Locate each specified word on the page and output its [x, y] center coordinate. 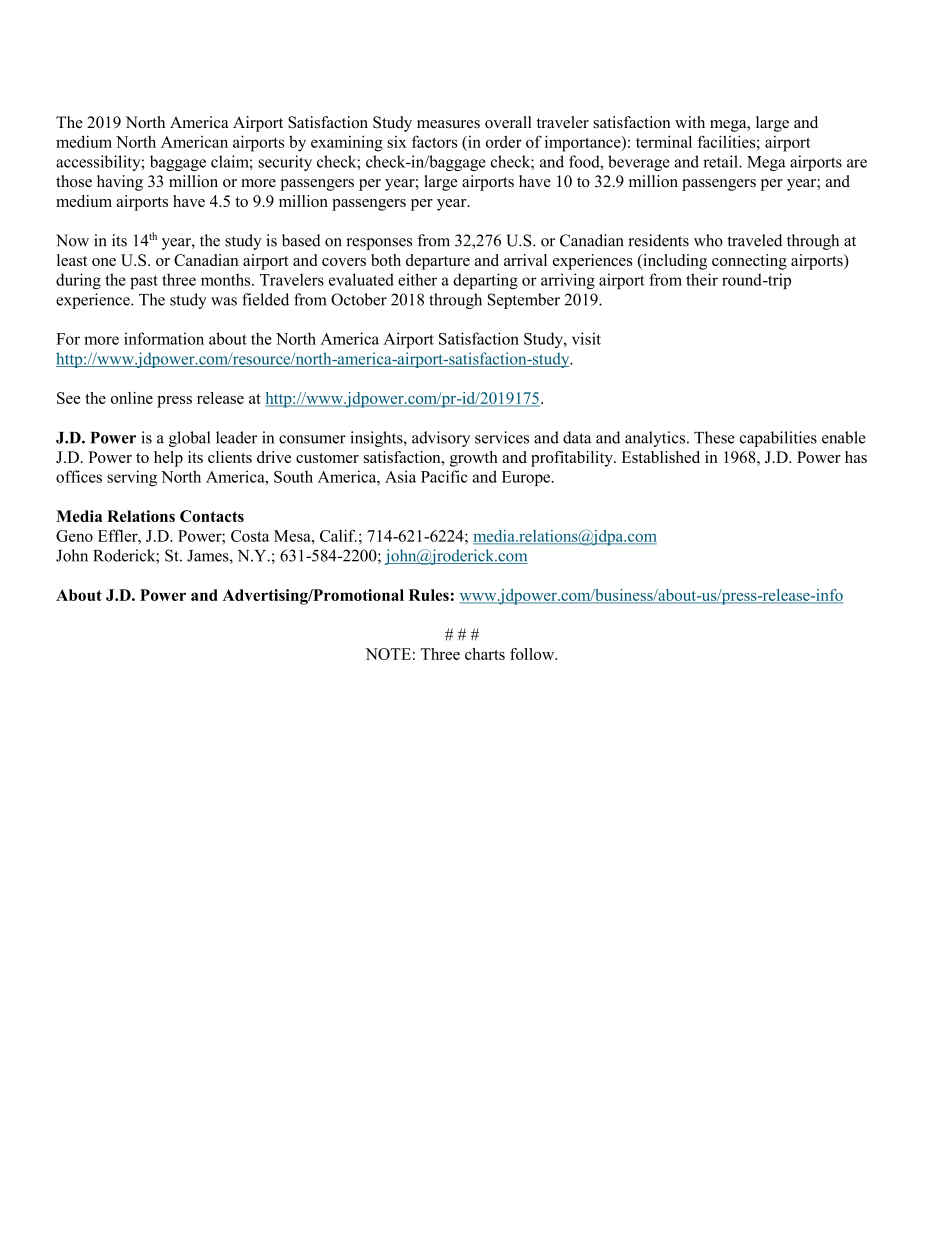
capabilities [778, 439]
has [856, 457]
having [120, 183]
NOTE [388, 654]
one [104, 262]
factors [434, 141]
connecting [749, 262]
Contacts [212, 516]
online [132, 398]
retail [721, 161]
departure [438, 262]
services [502, 437]
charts [485, 654]
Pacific [444, 476]
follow [533, 654]
